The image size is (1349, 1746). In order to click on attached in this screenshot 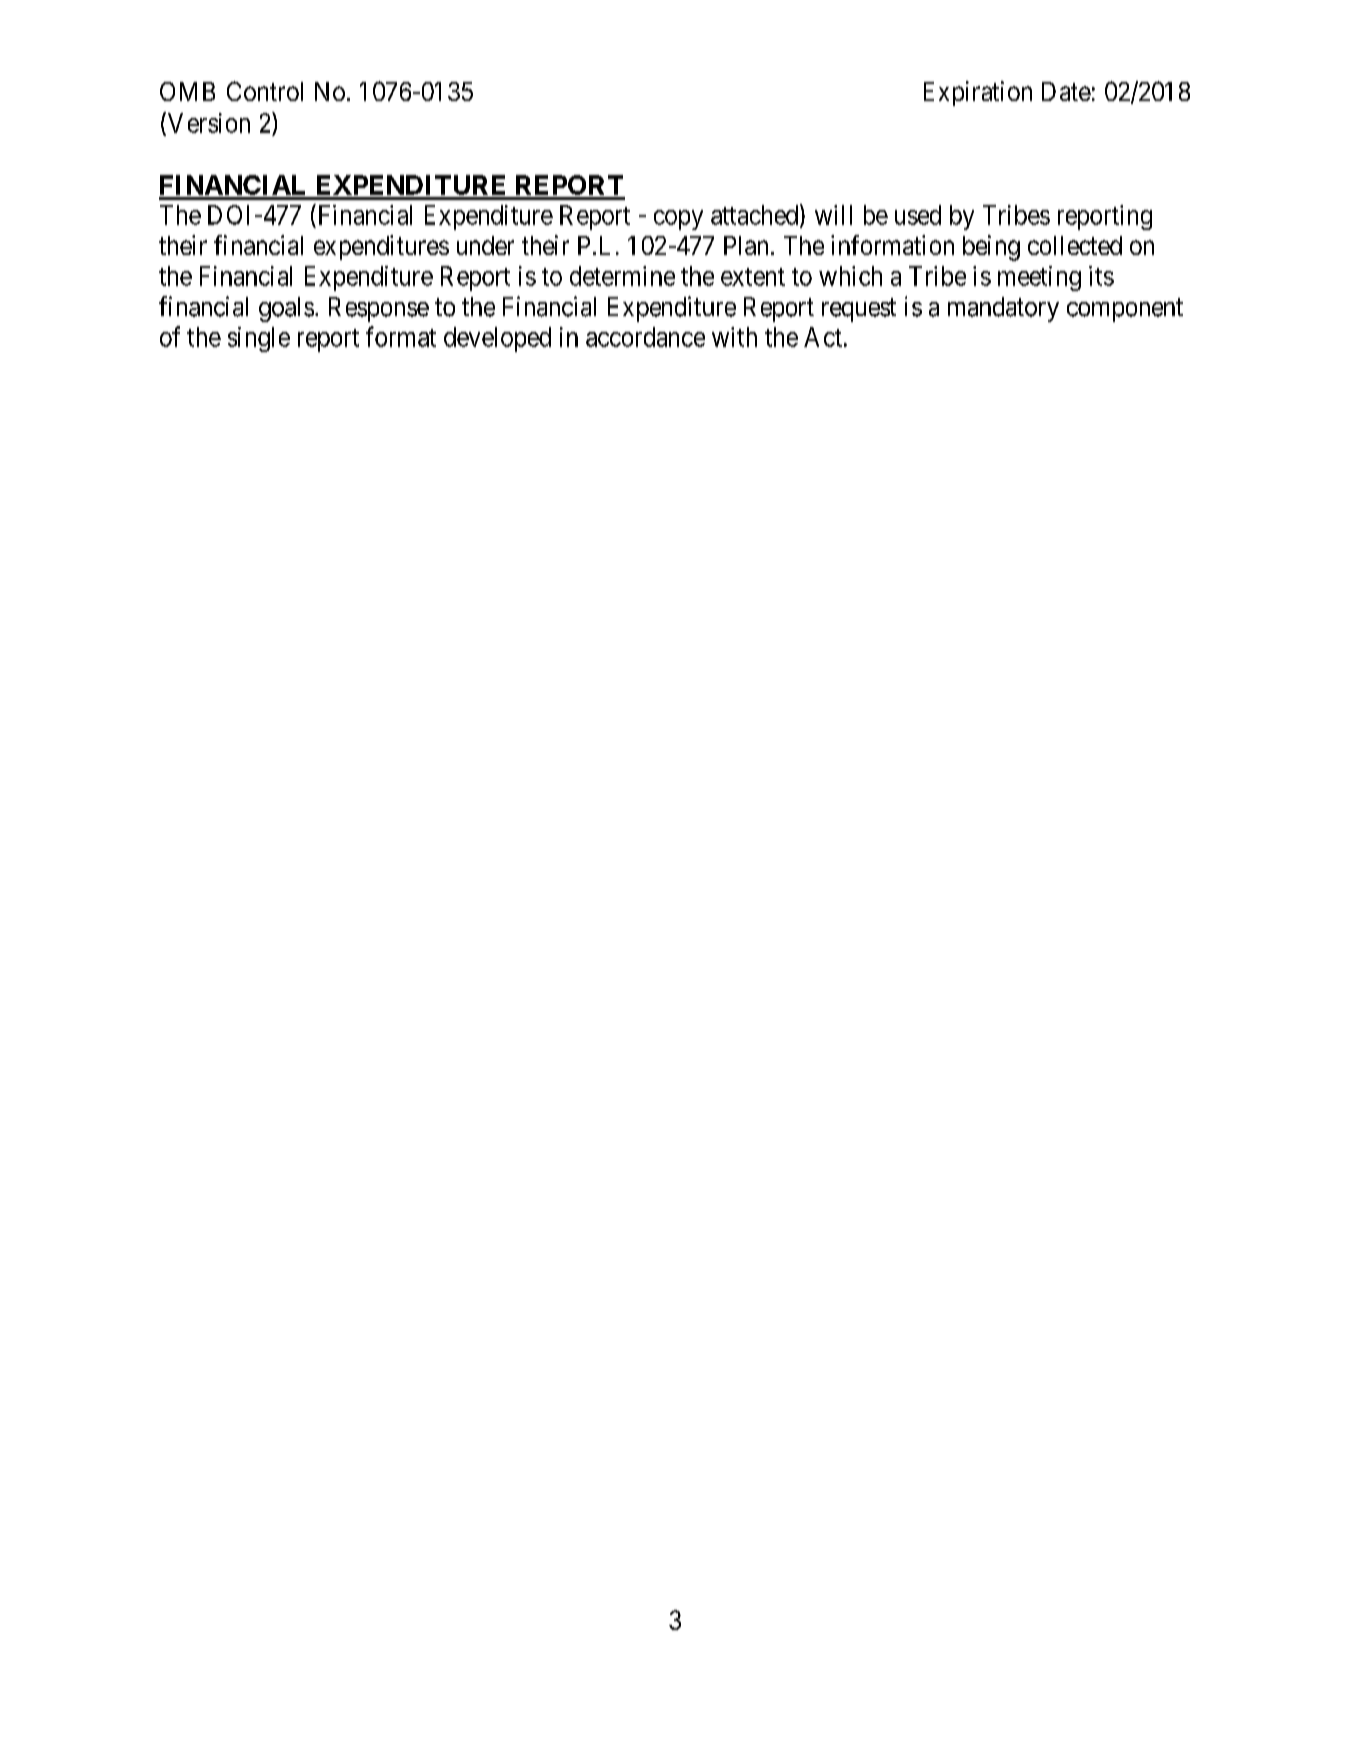, I will do `click(756, 215)`.
